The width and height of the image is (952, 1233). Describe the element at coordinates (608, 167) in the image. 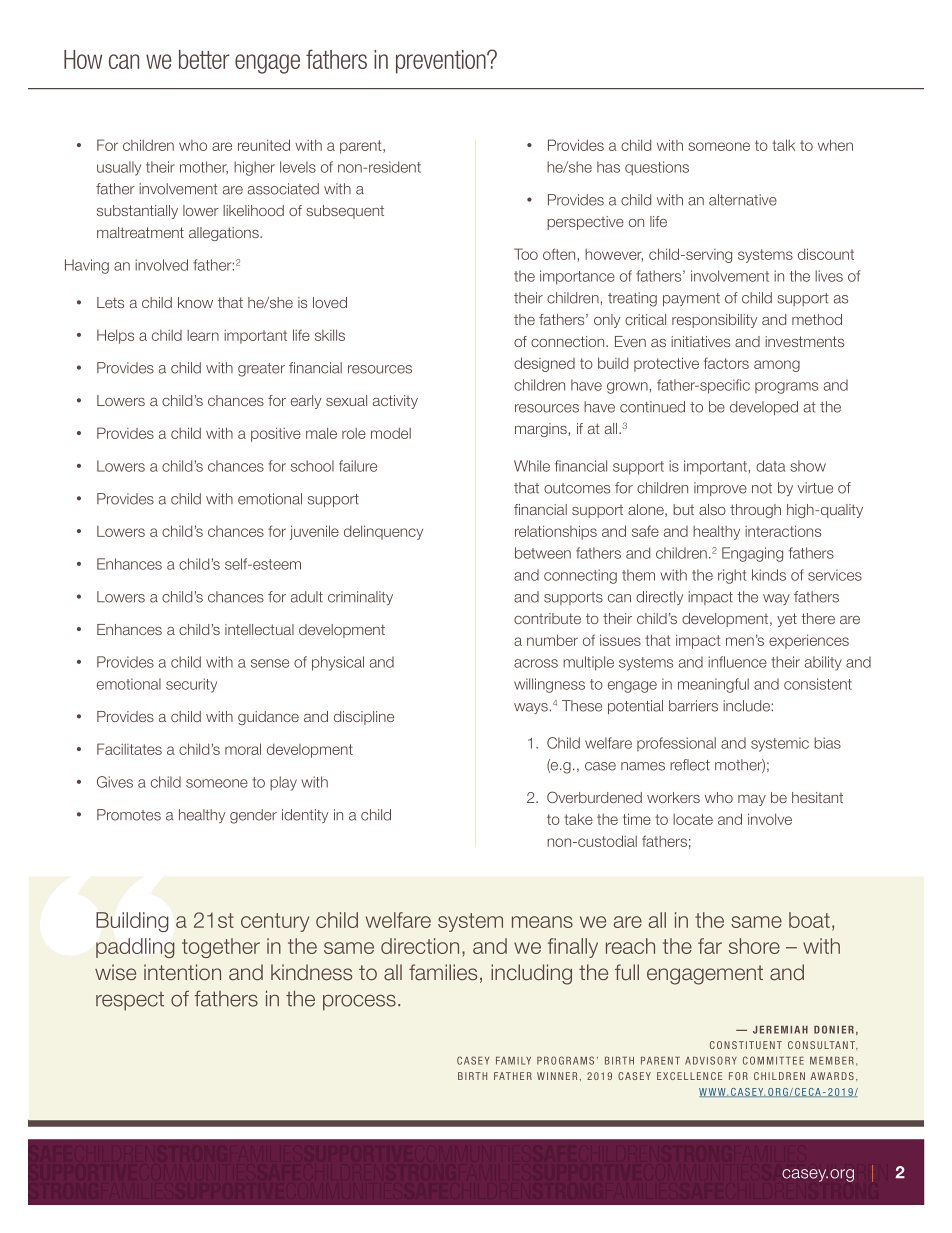

I see `has` at that location.
